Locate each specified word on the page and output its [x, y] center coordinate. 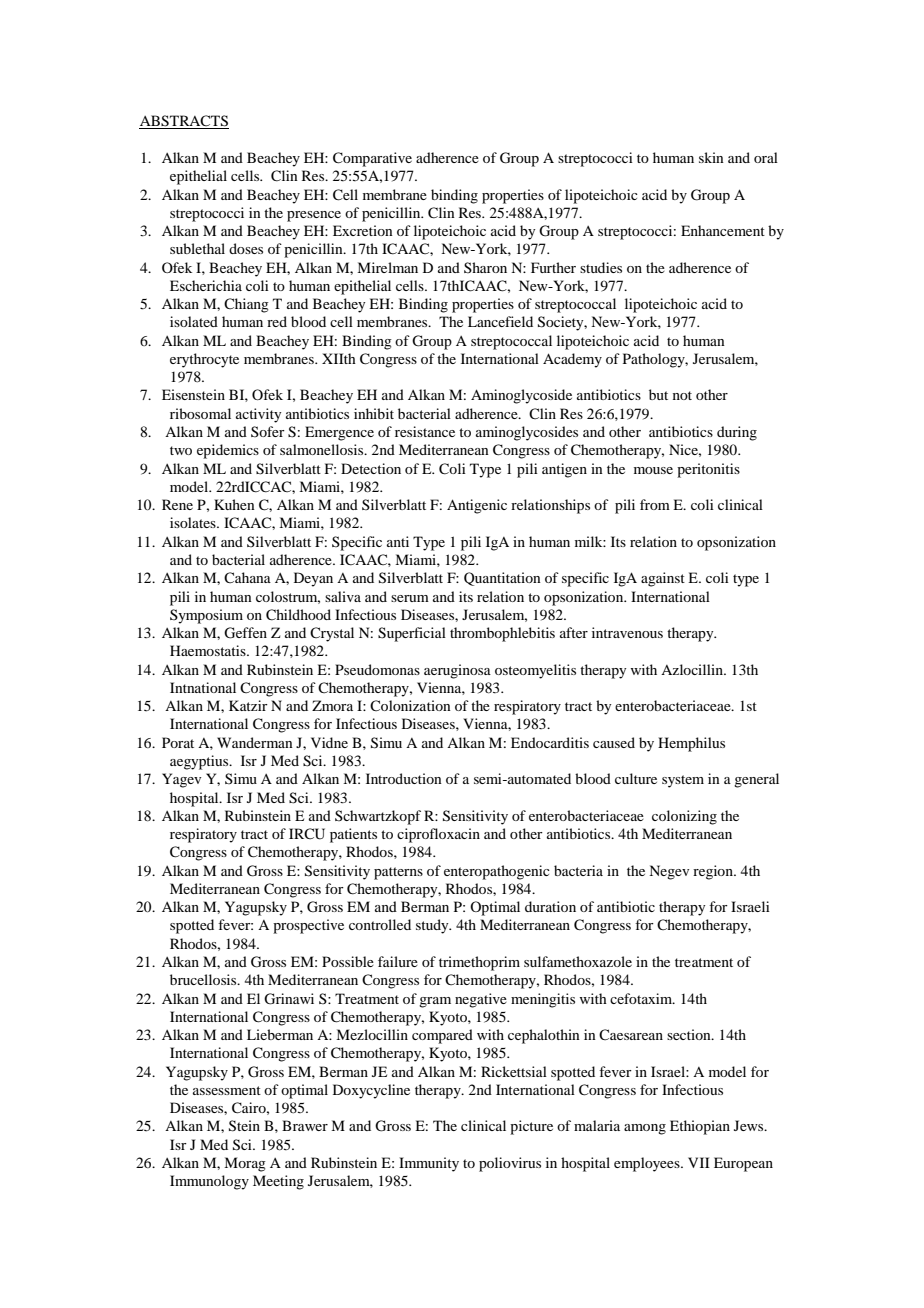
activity [258, 415]
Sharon [485, 267]
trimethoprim [479, 963]
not [682, 395]
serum [410, 598]
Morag [245, 1164]
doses [246, 248]
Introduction [404, 778]
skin [711, 157]
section [690, 1034]
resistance [425, 431]
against [663, 579]
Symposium [206, 616]
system [683, 781]
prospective [308, 926]
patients [353, 835]
